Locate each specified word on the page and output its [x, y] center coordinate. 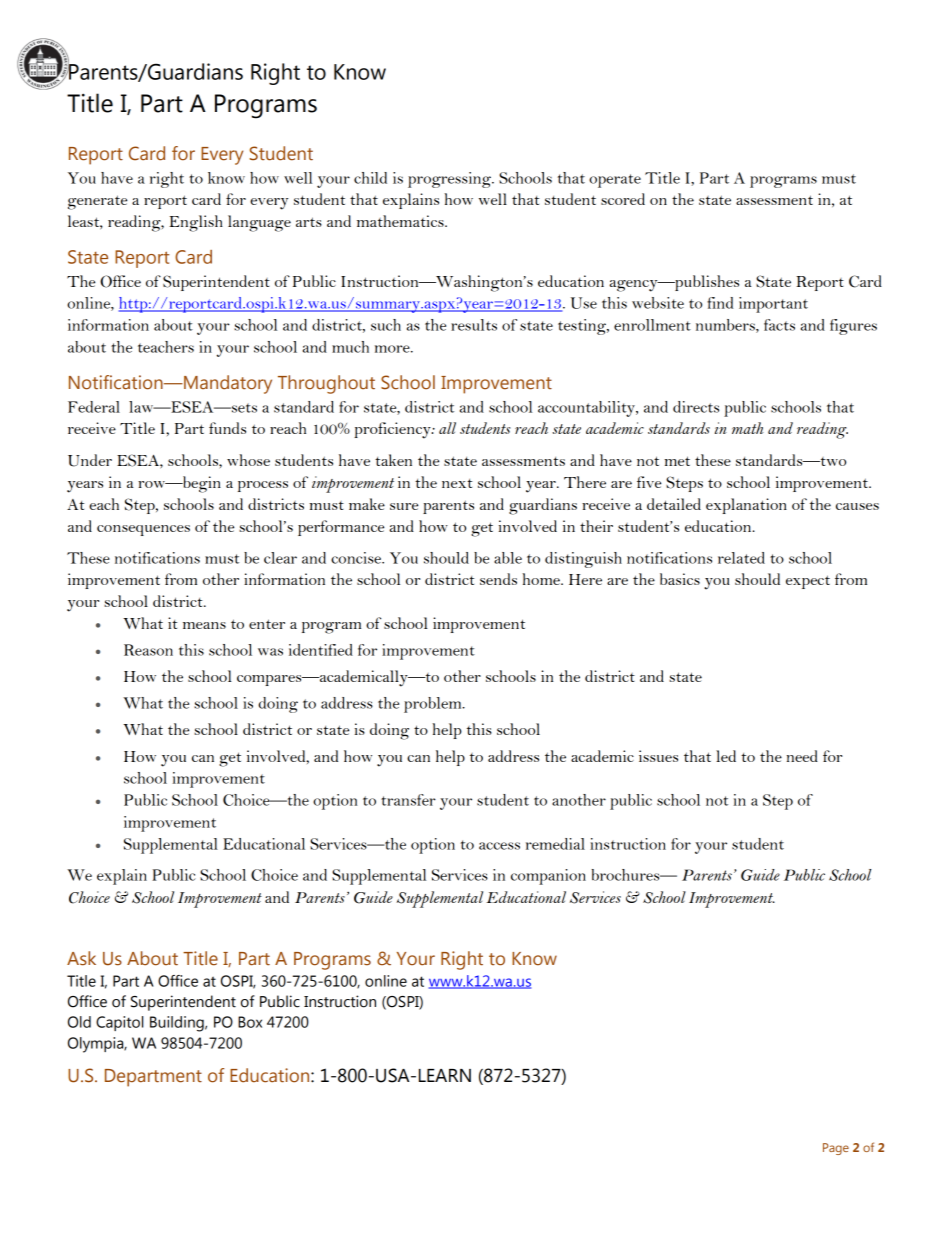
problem [434, 705]
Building [178, 1024]
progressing [450, 180]
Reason [148, 650]
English [196, 223]
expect [808, 582]
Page [836, 1149]
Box [250, 1022]
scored [623, 199]
